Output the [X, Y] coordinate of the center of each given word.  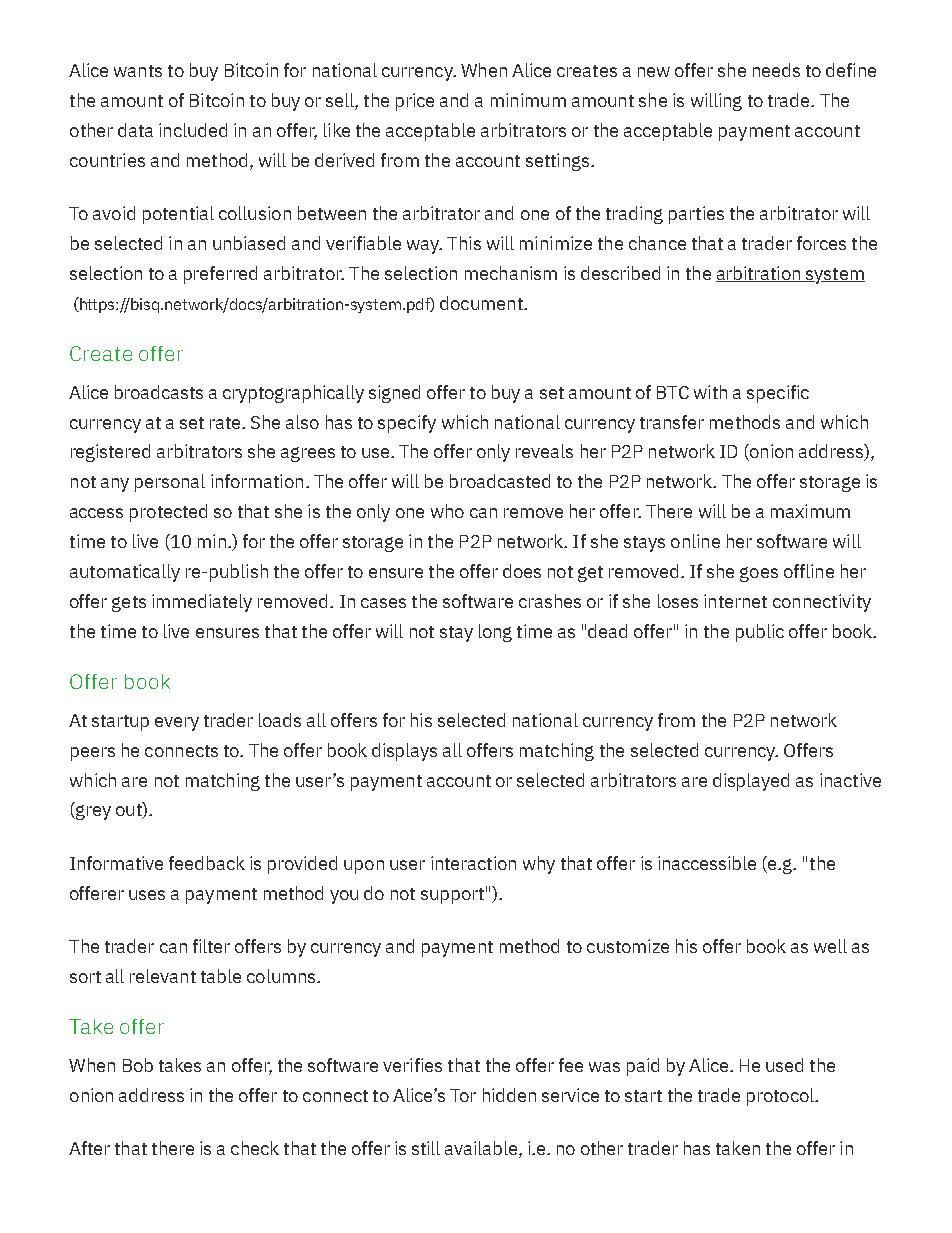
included [193, 130]
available [482, 1149]
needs [776, 70]
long [495, 633]
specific [778, 394]
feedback [207, 863]
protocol [781, 1097]
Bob [138, 1065]
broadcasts [159, 392]
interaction [473, 863]
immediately [202, 603]
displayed [751, 782]
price [415, 102]
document [482, 303]
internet [735, 601]
